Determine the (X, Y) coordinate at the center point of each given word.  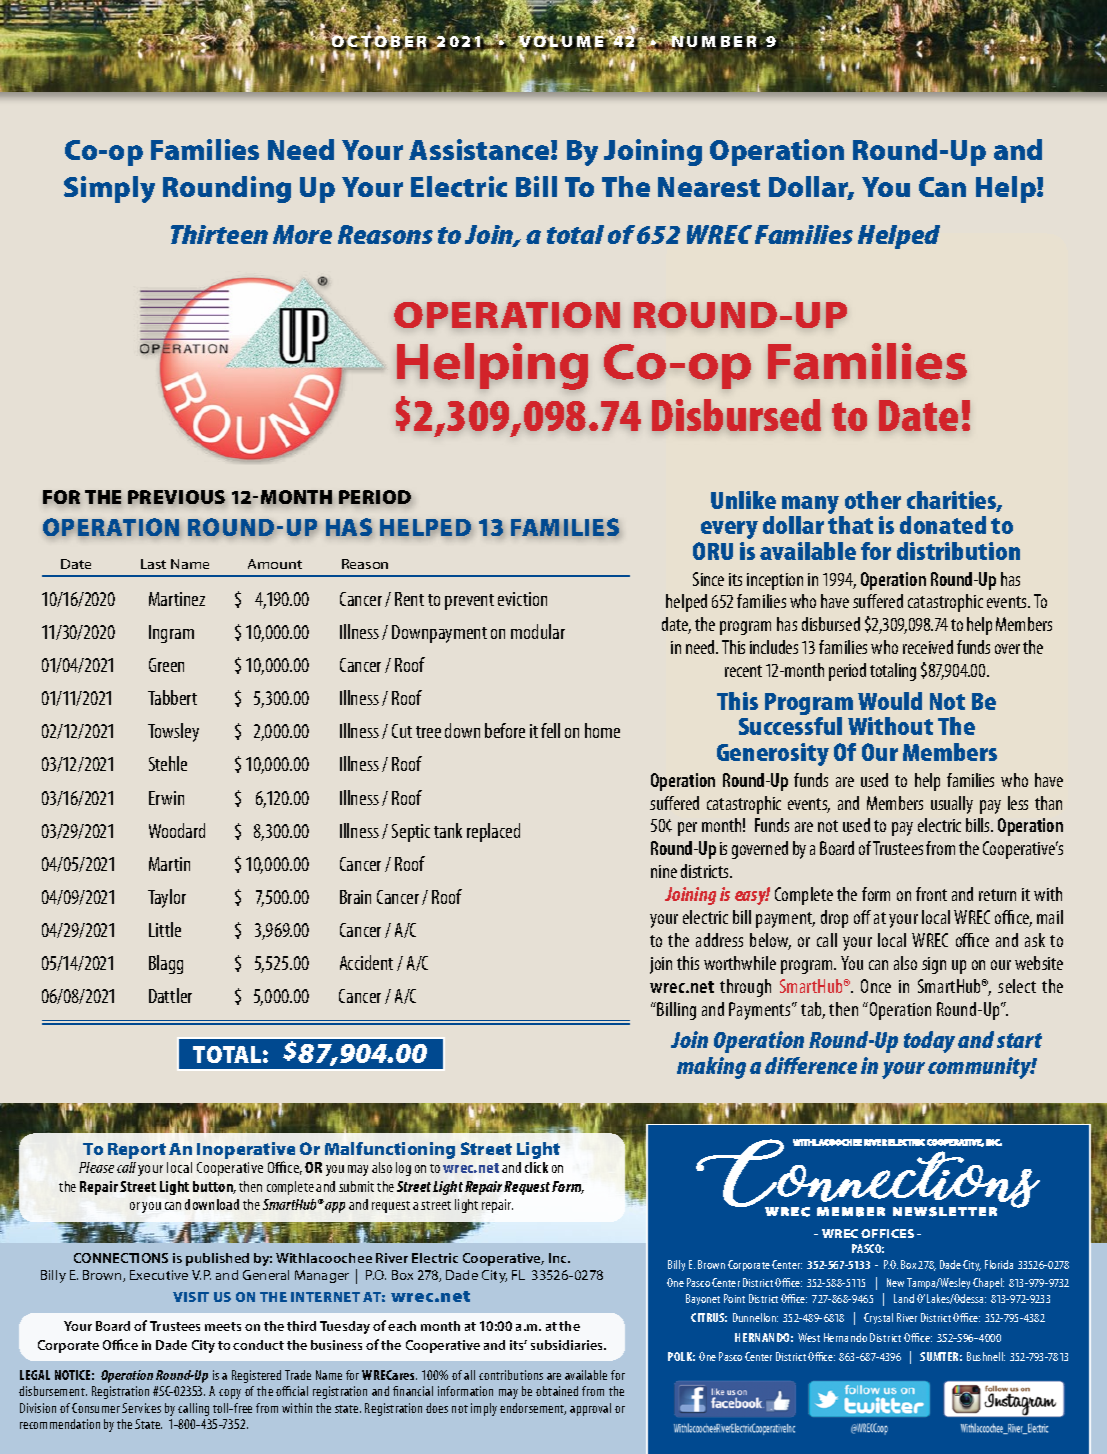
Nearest (709, 187)
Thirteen (219, 234)
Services (141, 1408)
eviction (522, 599)
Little (165, 929)
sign (934, 965)
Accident (366, 962)
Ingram (171, 634)
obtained (557, 1391)
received (928, 647)
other (873, 500)
